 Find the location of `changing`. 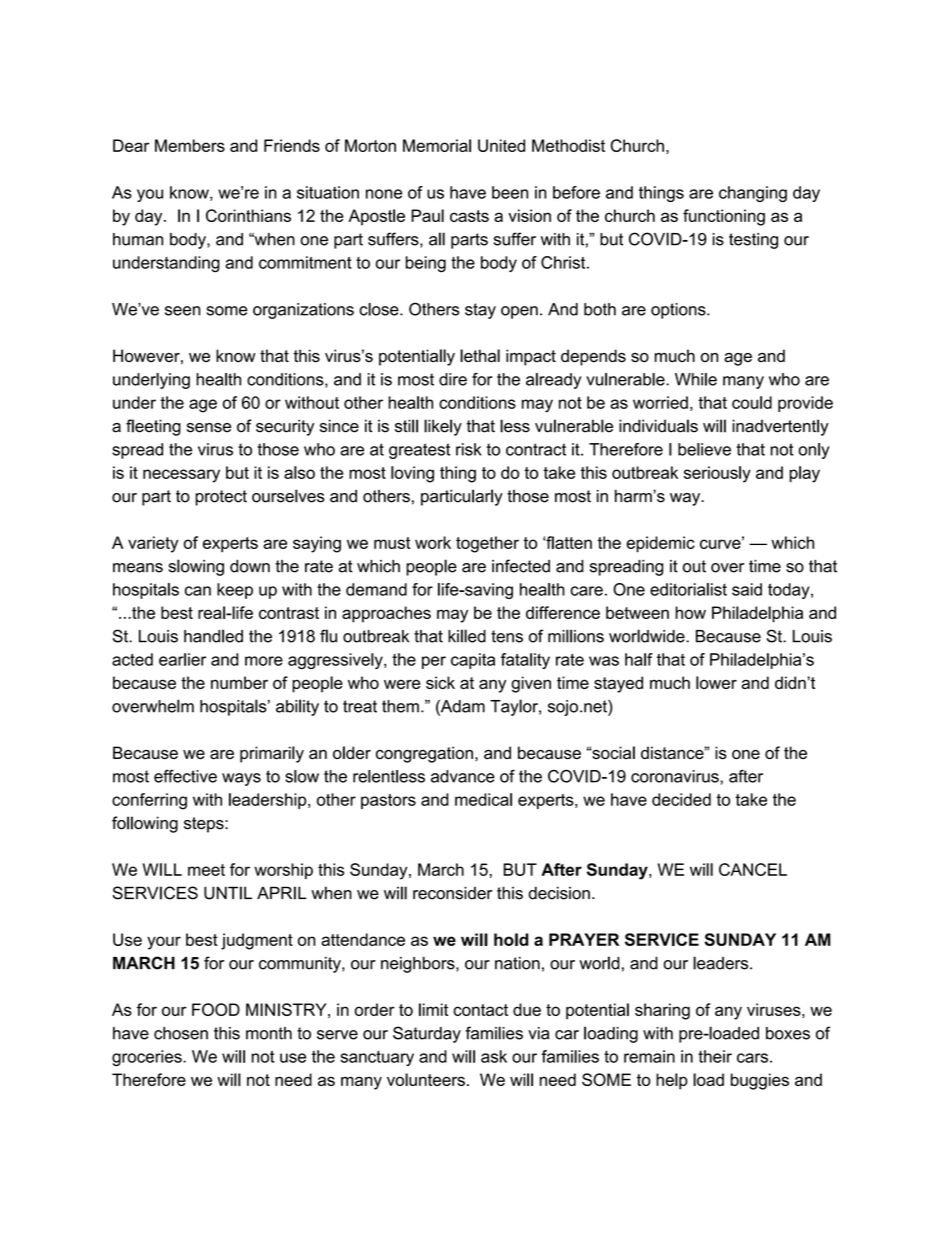

changing is located at coordinates (753, 194).
